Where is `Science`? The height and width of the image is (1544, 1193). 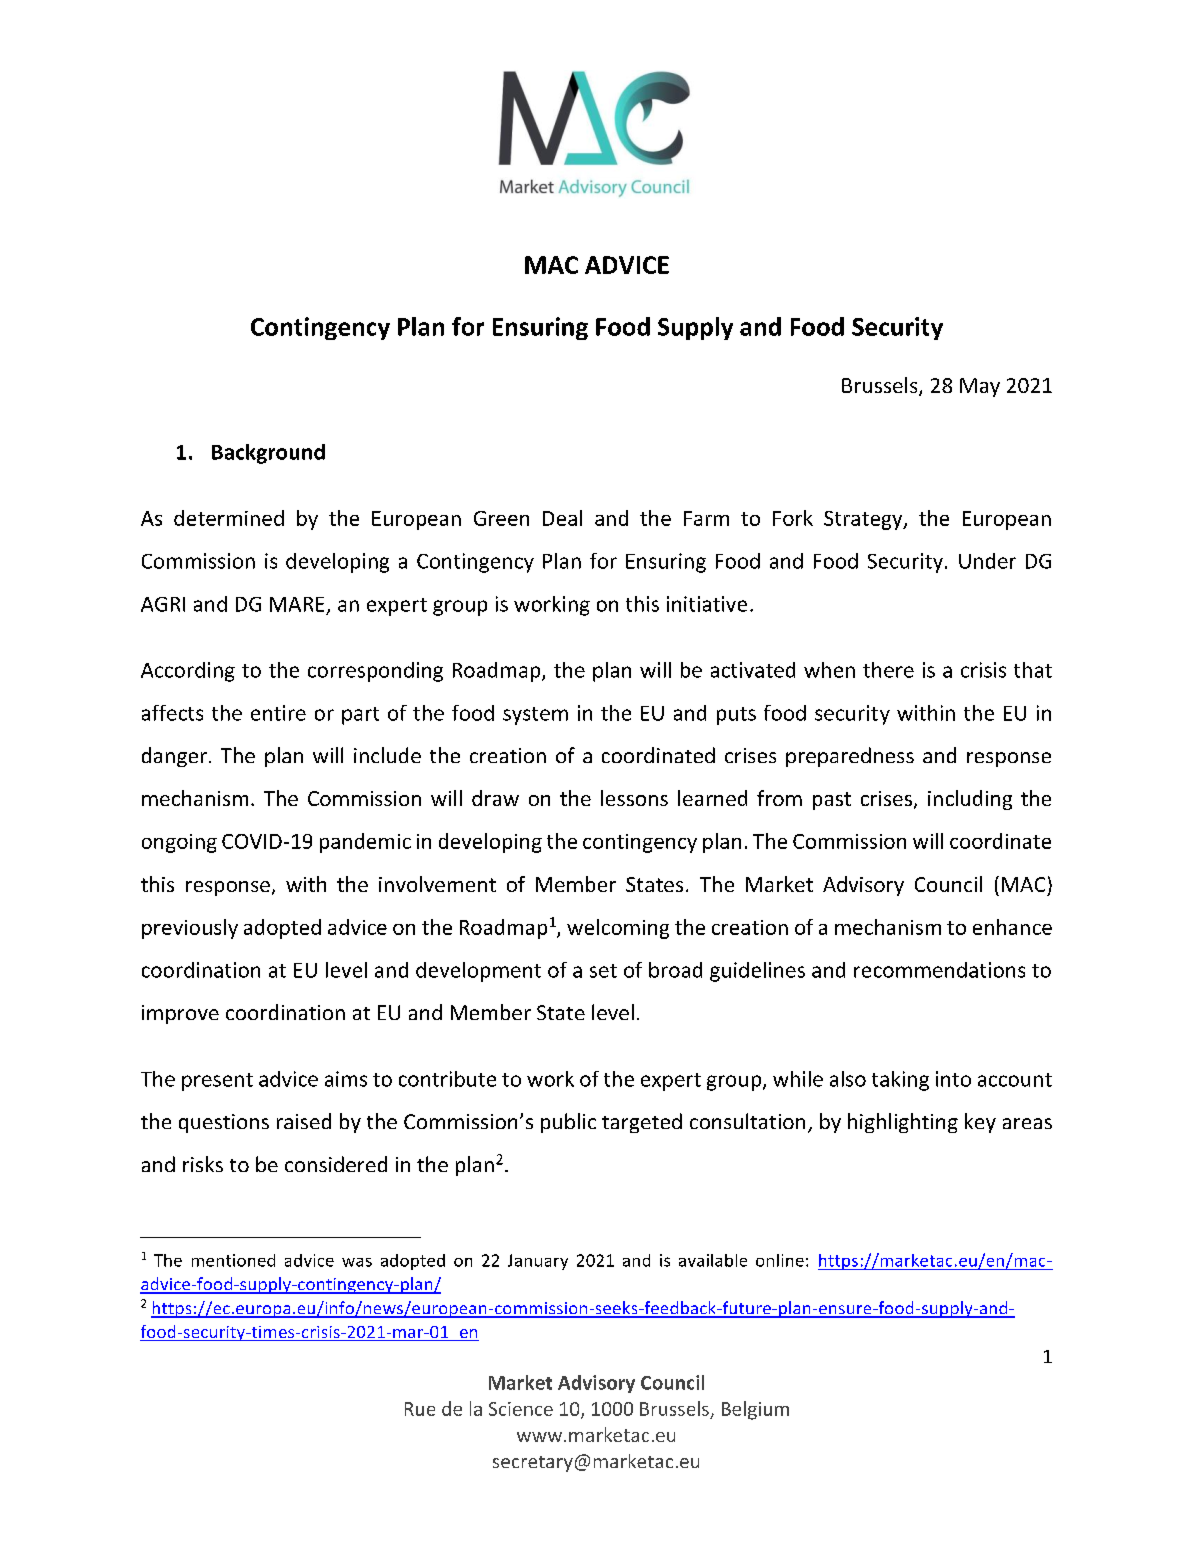 Science is located at coordinates (521, 1409).
